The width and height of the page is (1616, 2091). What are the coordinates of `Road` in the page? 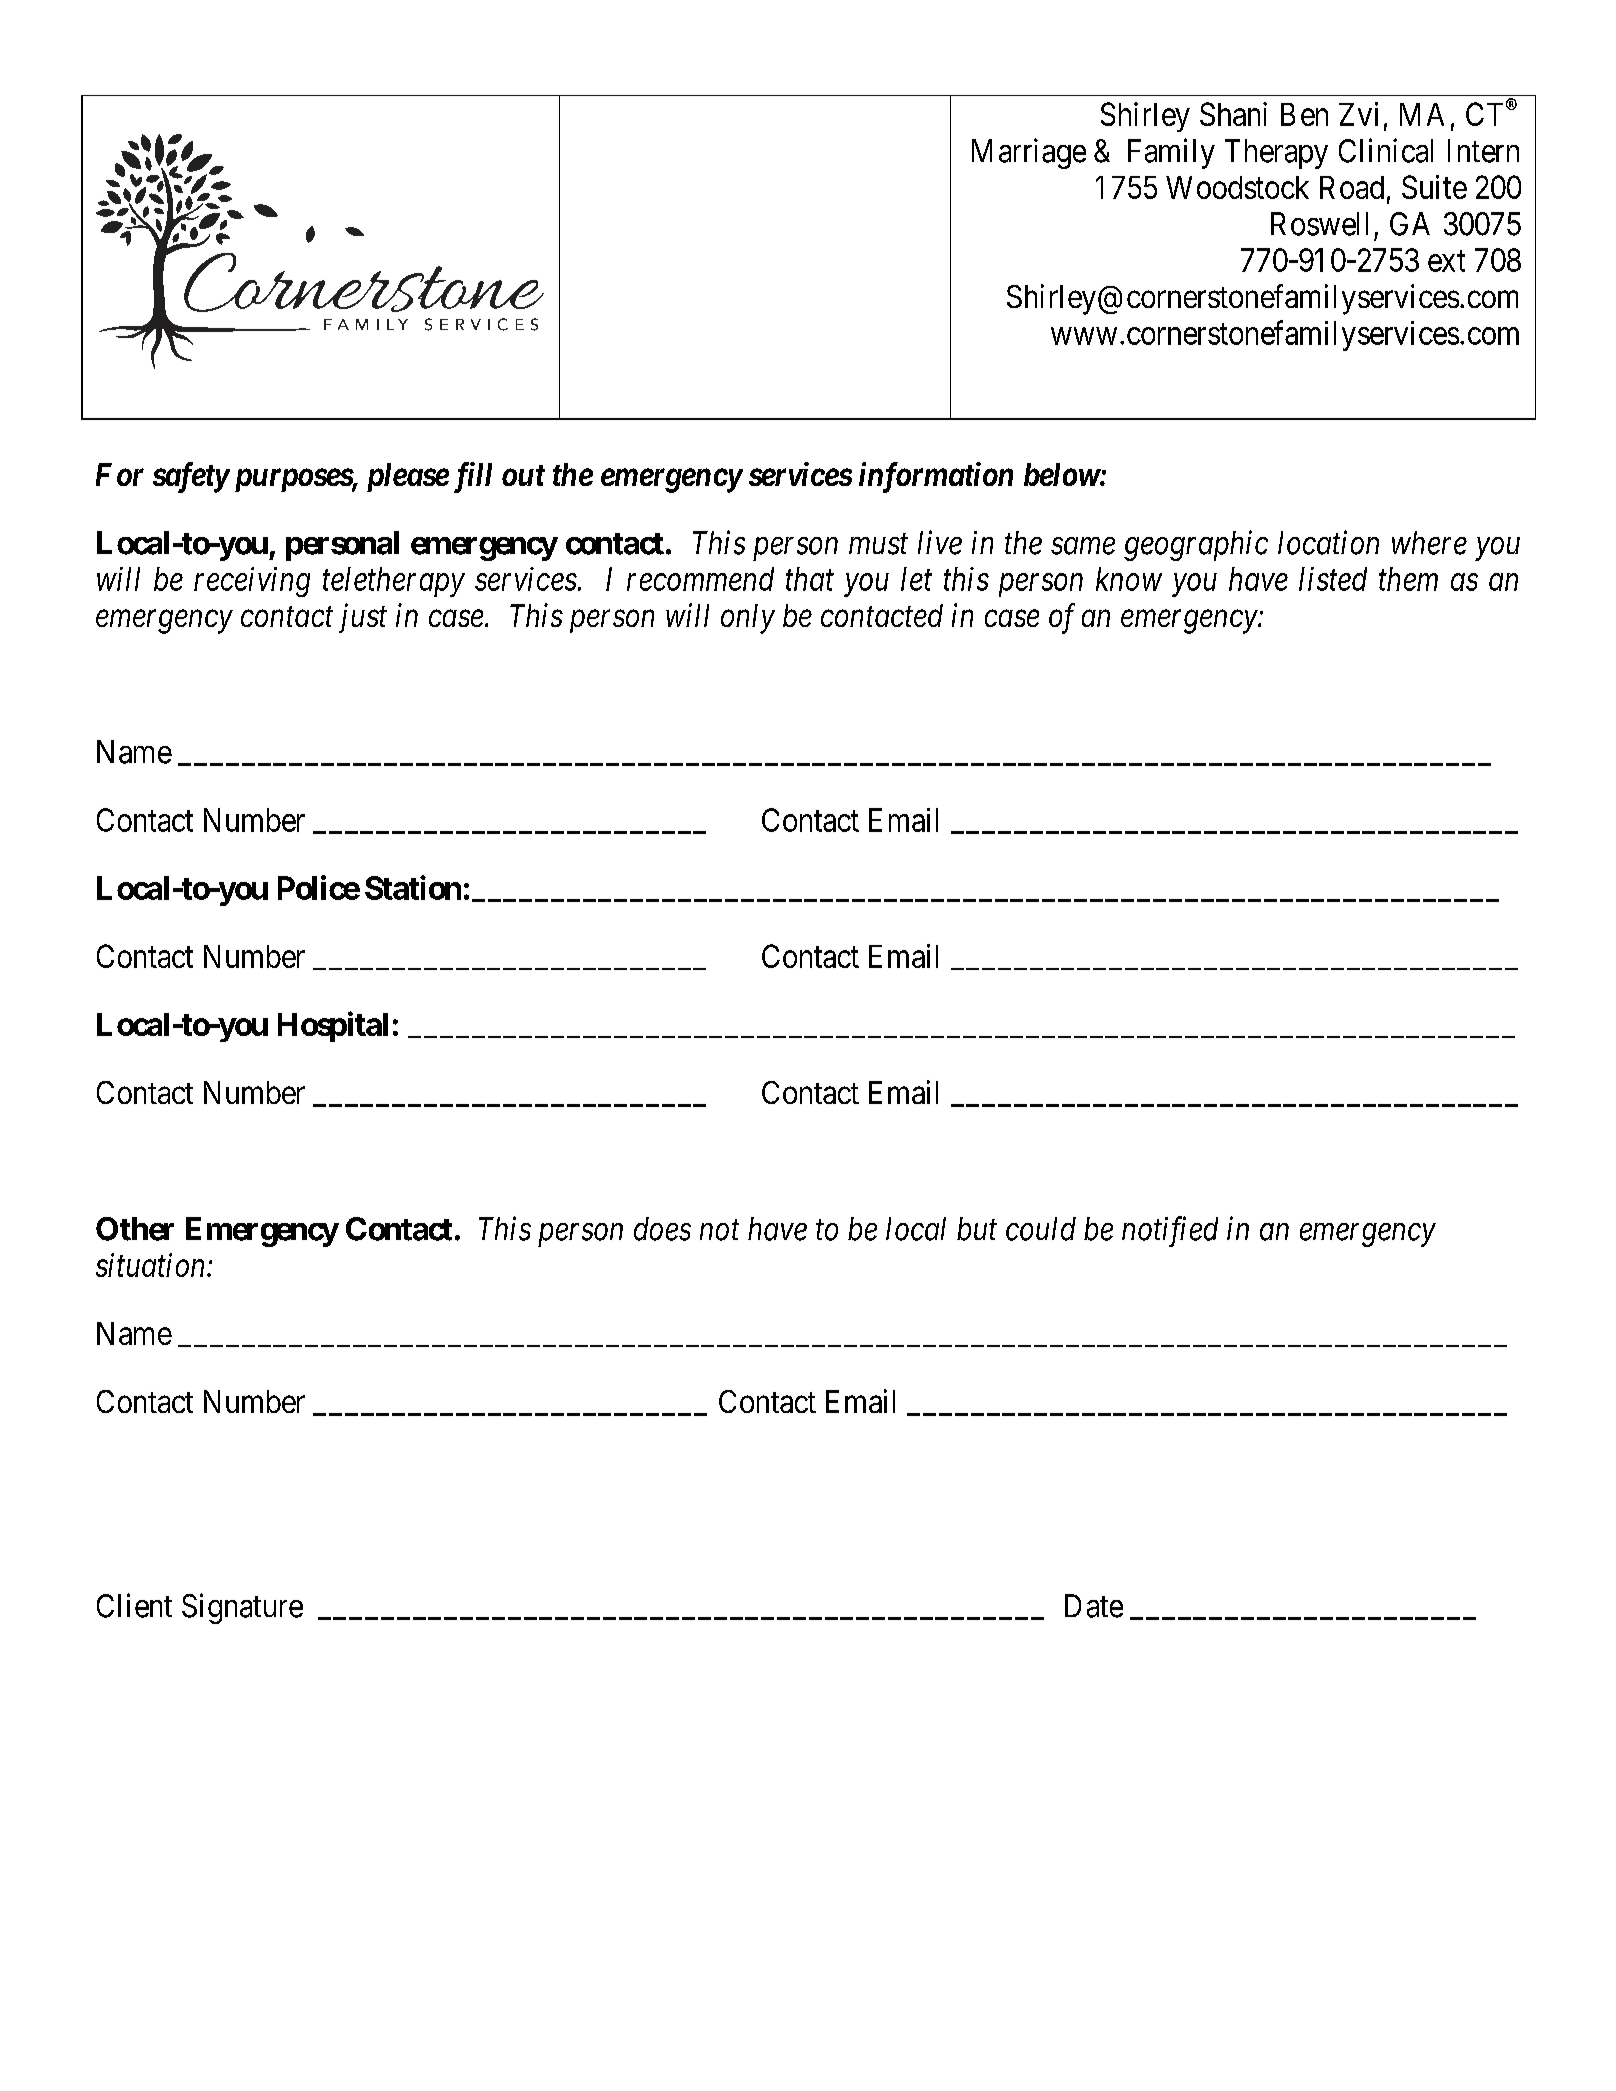 It's located at (1352, 187).
